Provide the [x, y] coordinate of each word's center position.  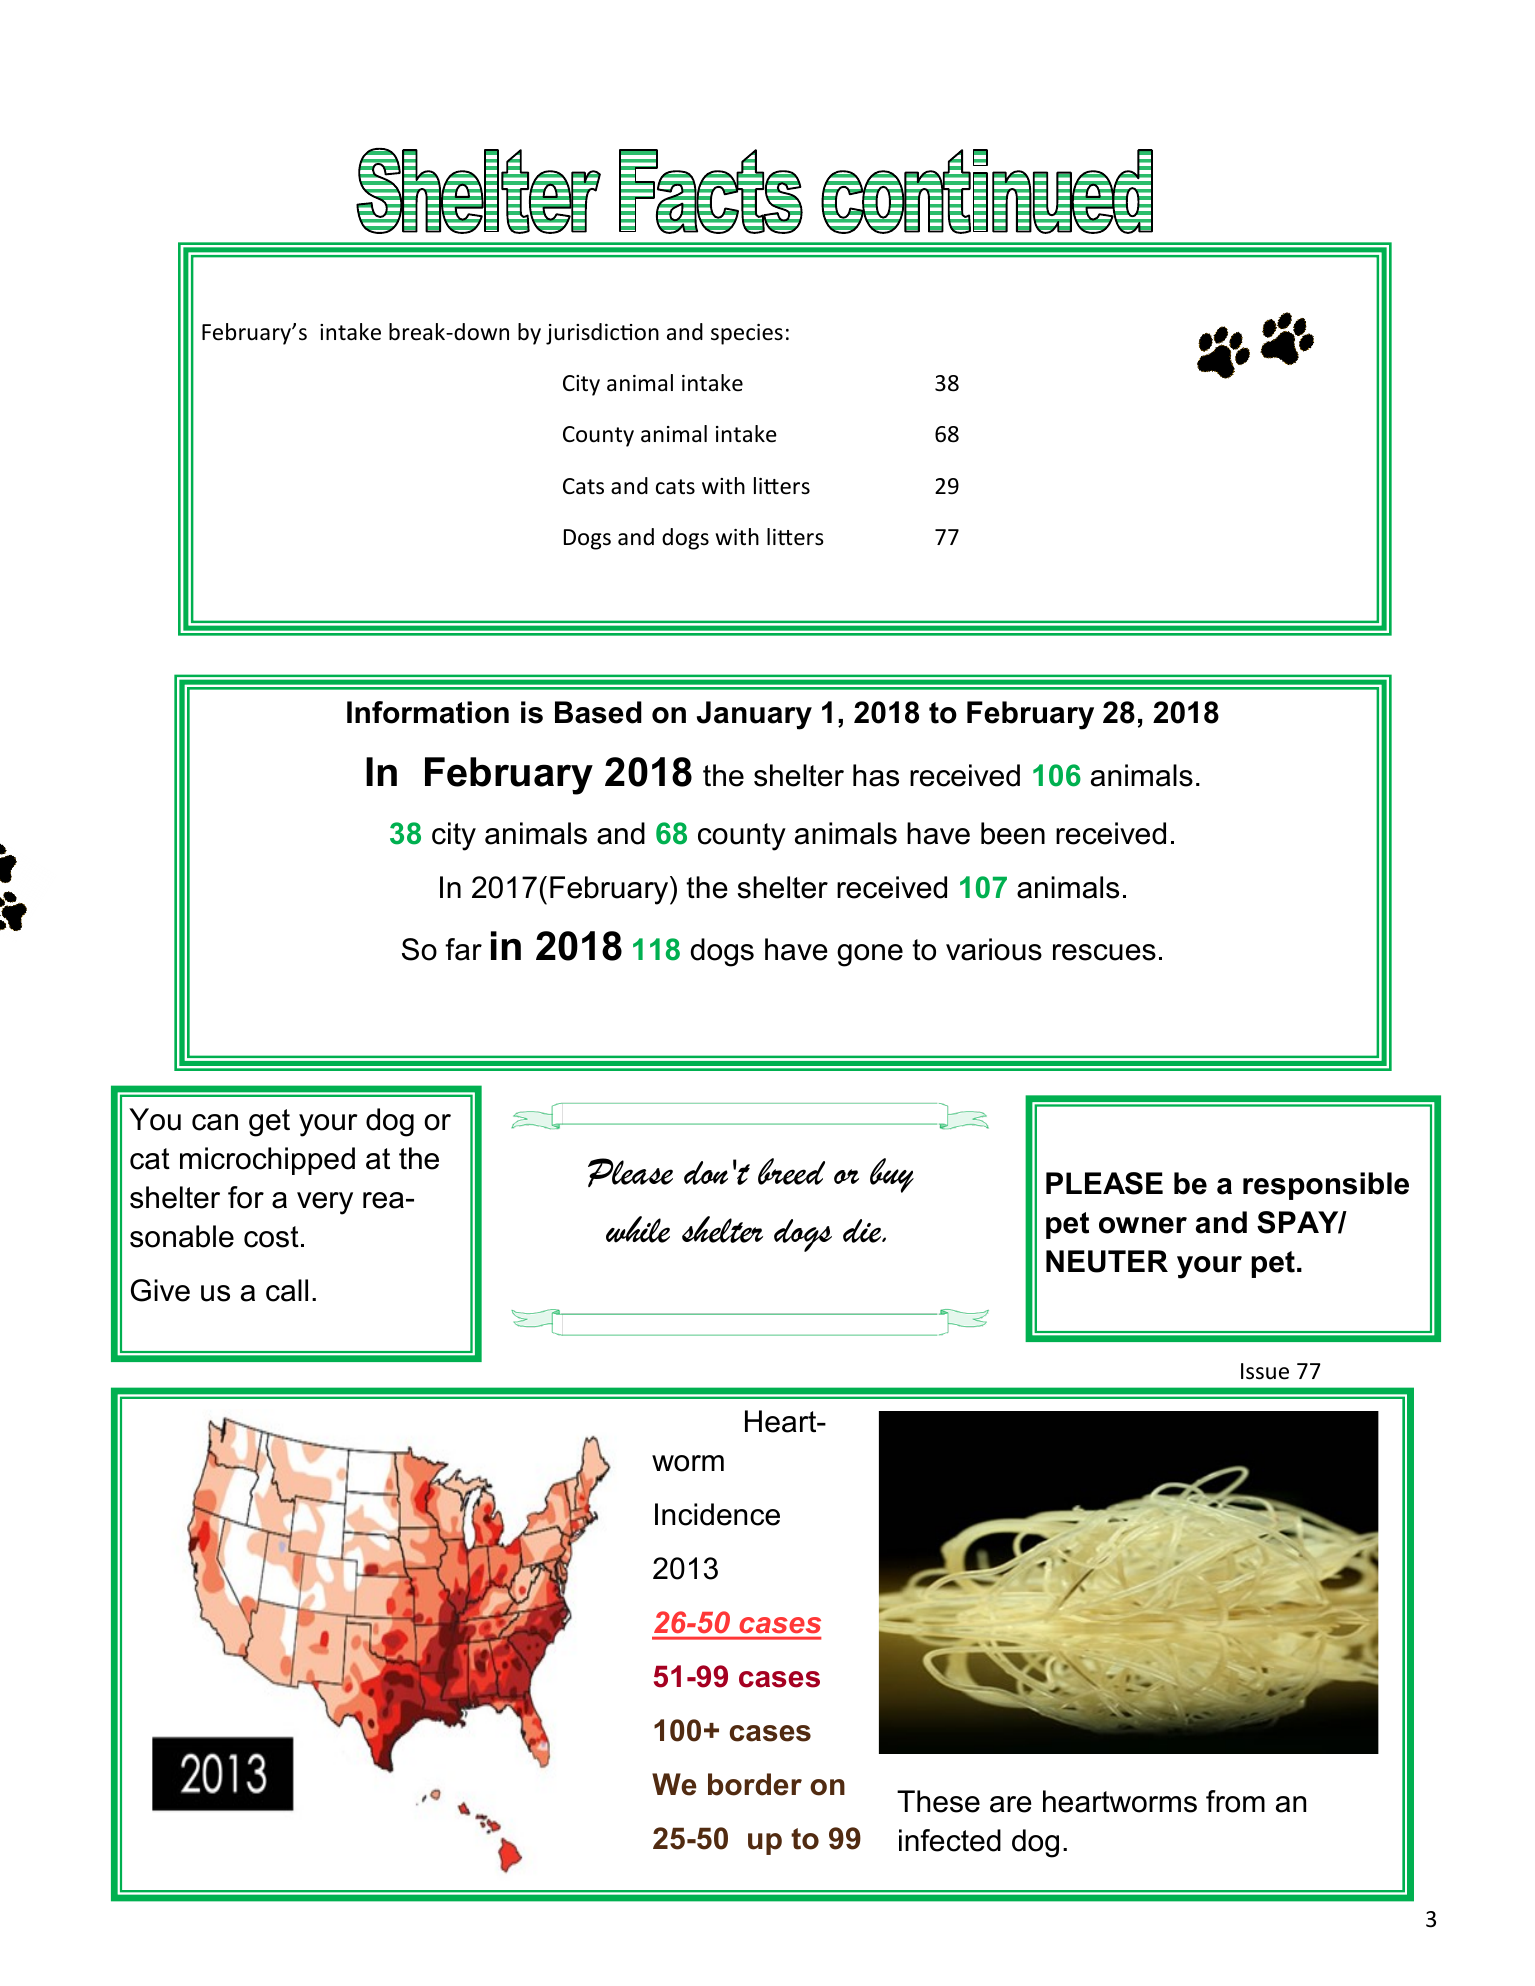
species [747, 334]
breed [791, 1171]
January [754, 715]
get [269, 1123]
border [755, 1784]
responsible [1326, 1186]
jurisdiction [602, 334]
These [938, 1801]
